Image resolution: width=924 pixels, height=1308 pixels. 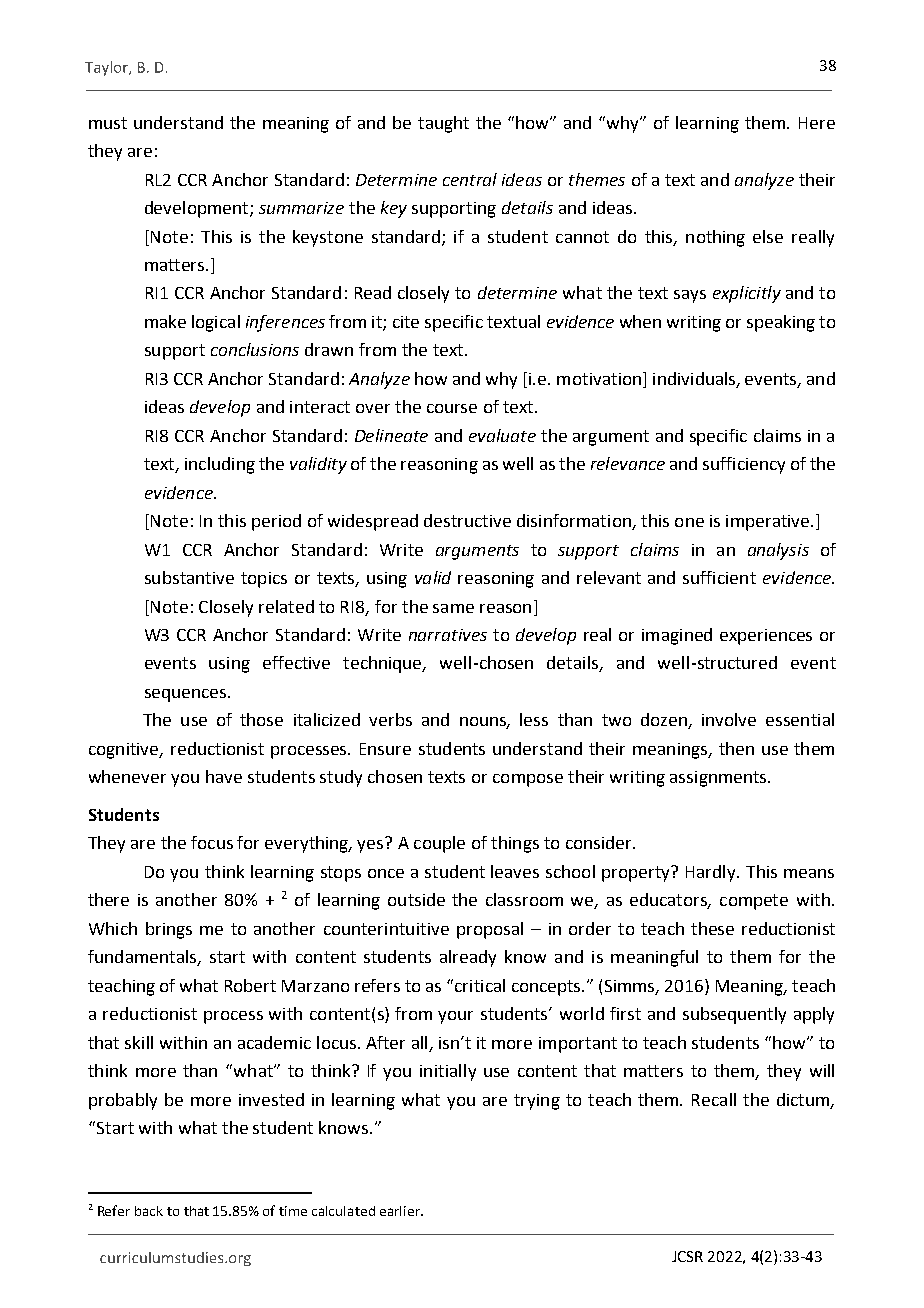 I want to click on nothing, so click(x=715, y=238).
